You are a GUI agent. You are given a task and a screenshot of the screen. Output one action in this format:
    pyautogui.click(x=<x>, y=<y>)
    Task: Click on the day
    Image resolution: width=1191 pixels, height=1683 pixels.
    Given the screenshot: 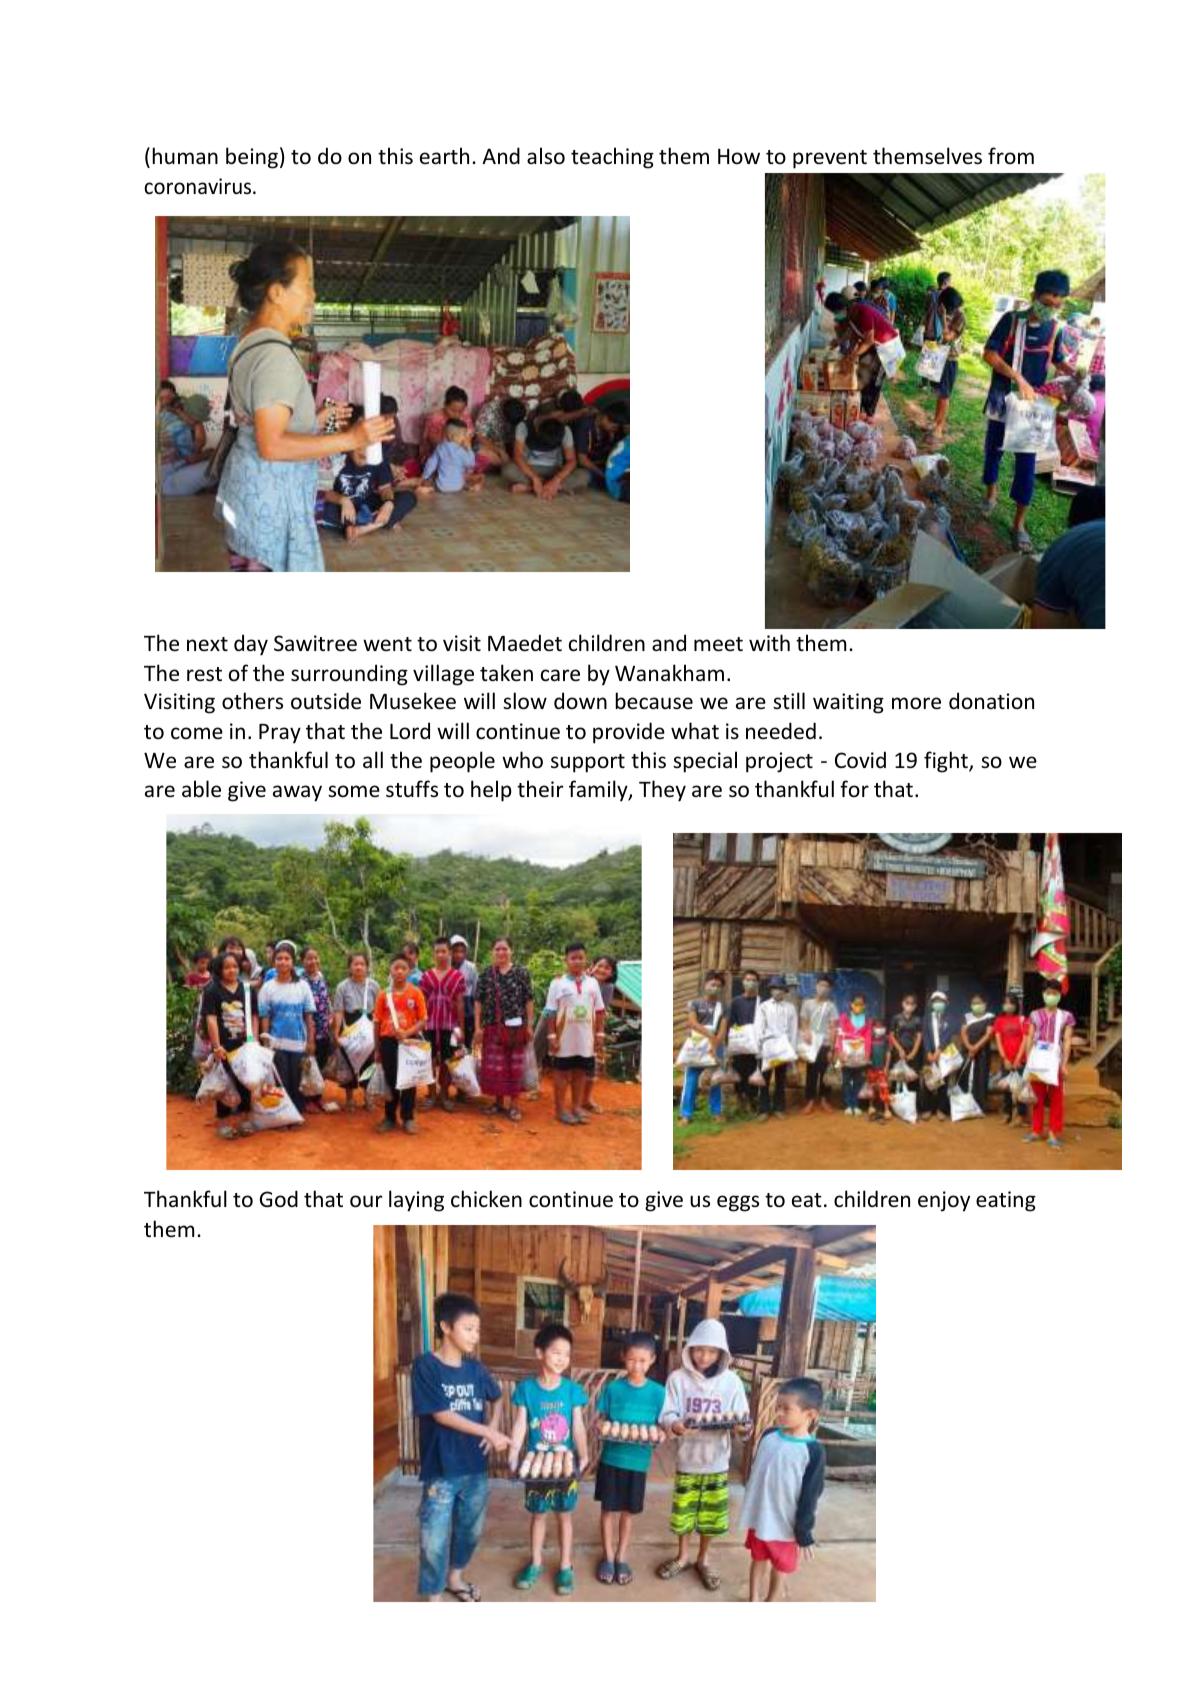 What is the action you would take?
    pyautogui.click(x=251, y=645)
